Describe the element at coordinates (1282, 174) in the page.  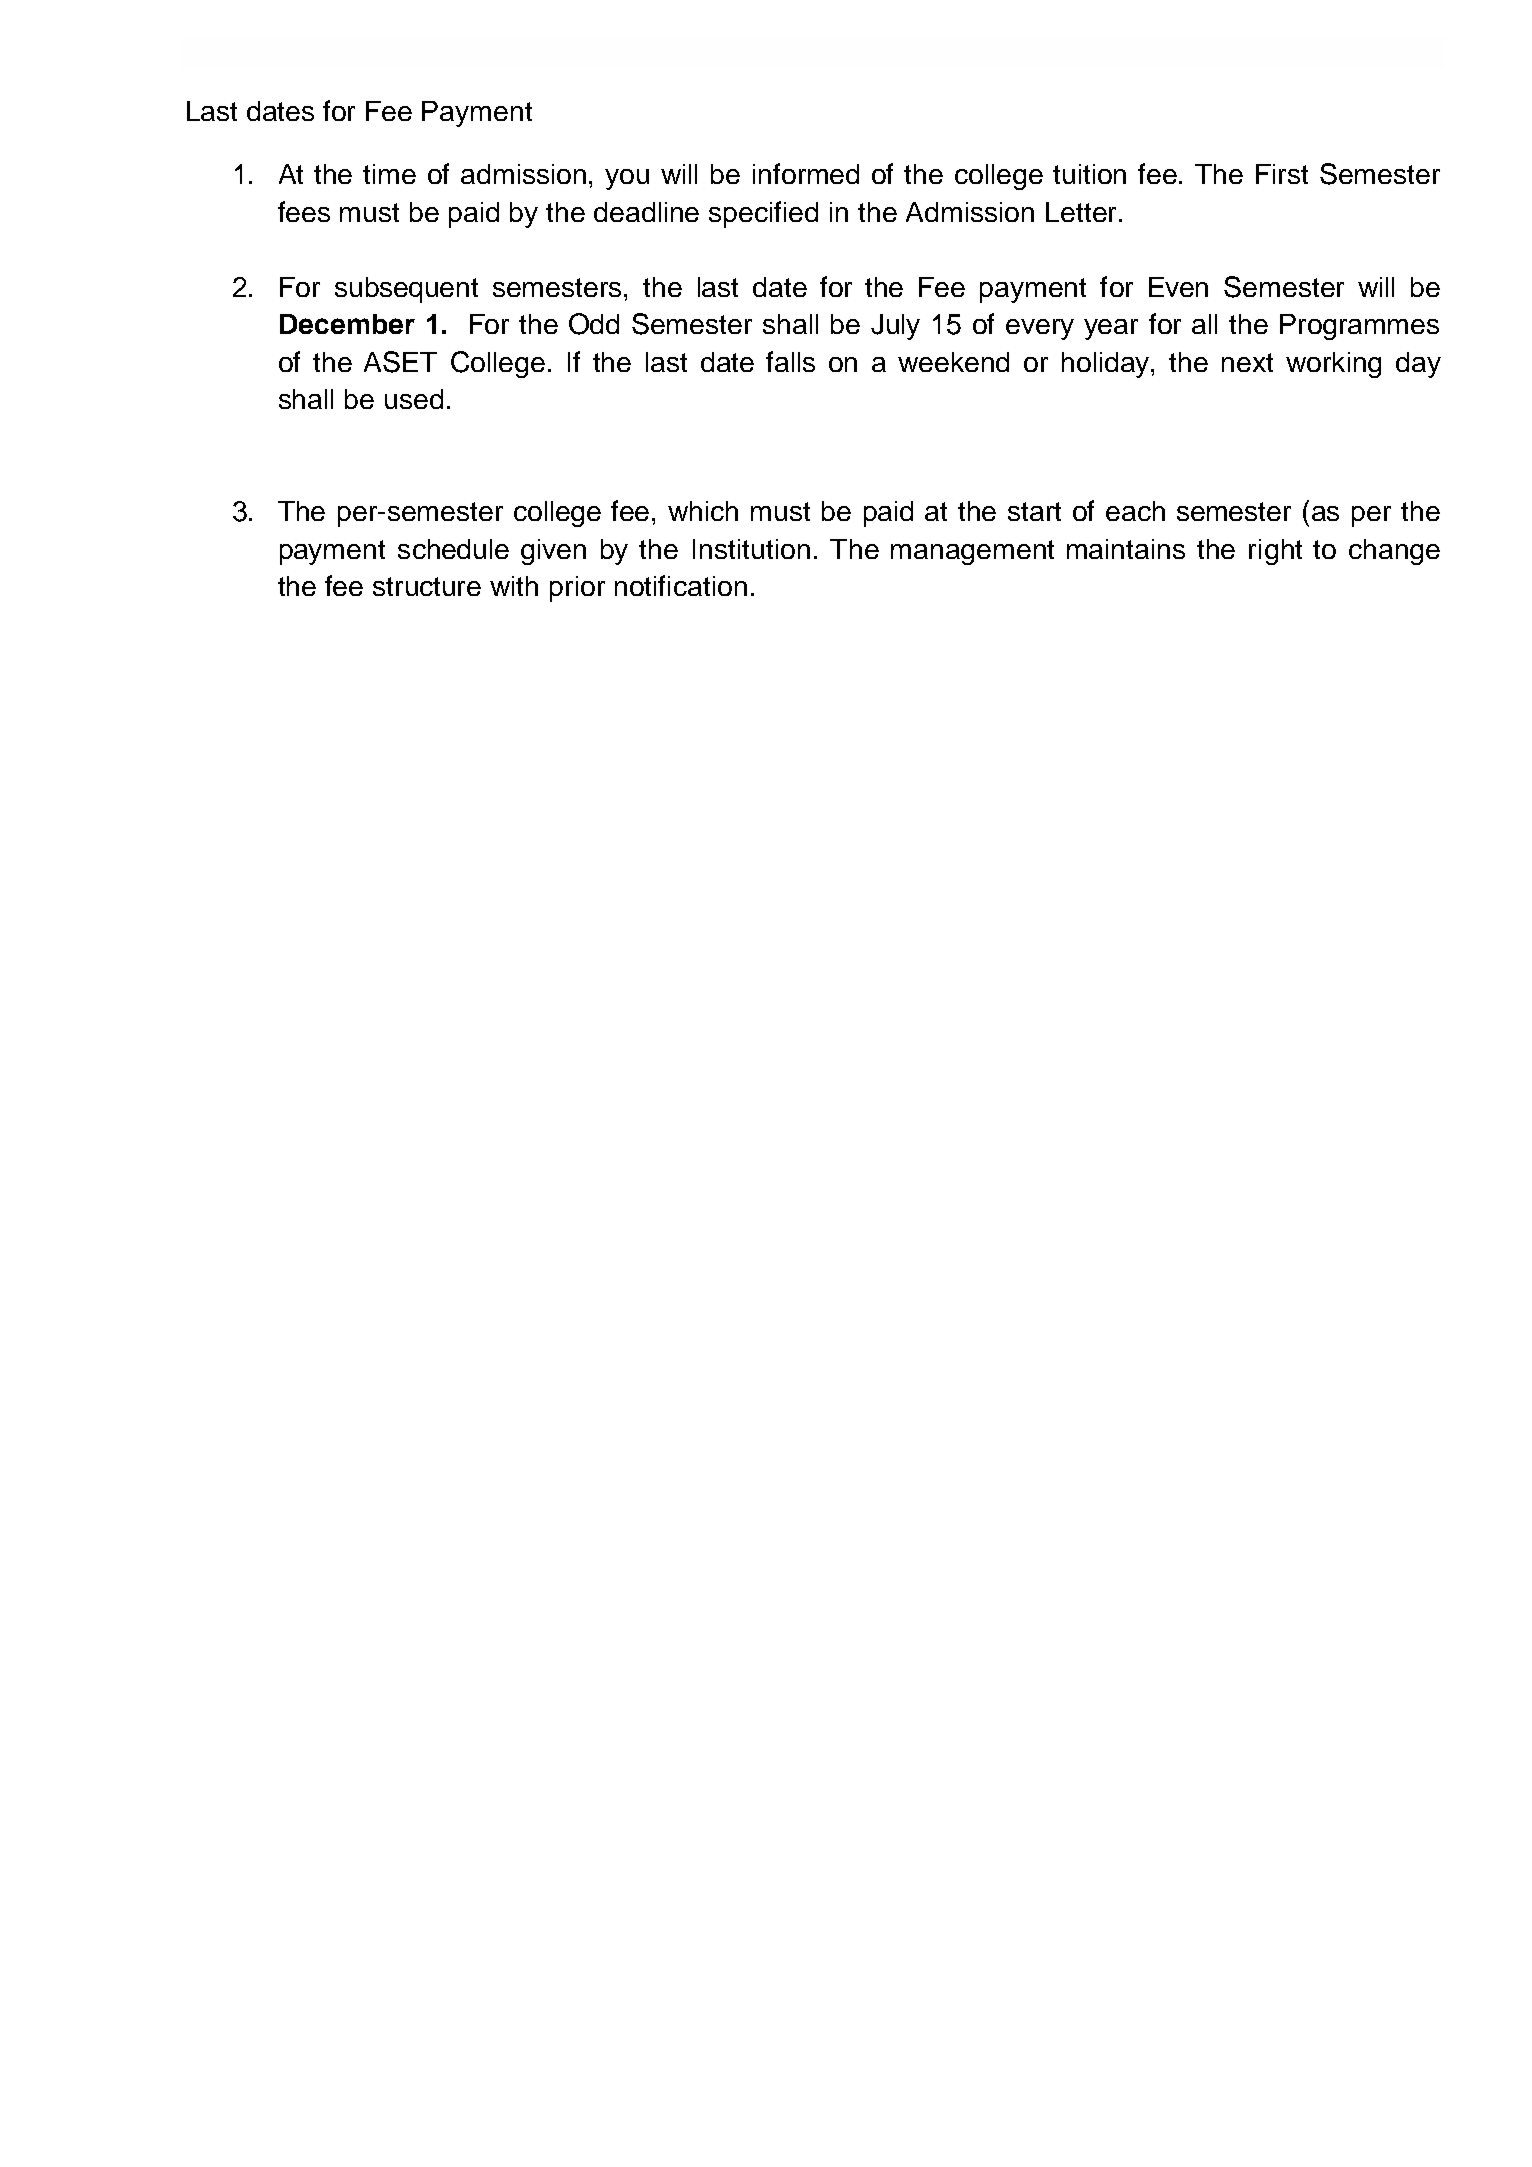
I see `First` at that location.
